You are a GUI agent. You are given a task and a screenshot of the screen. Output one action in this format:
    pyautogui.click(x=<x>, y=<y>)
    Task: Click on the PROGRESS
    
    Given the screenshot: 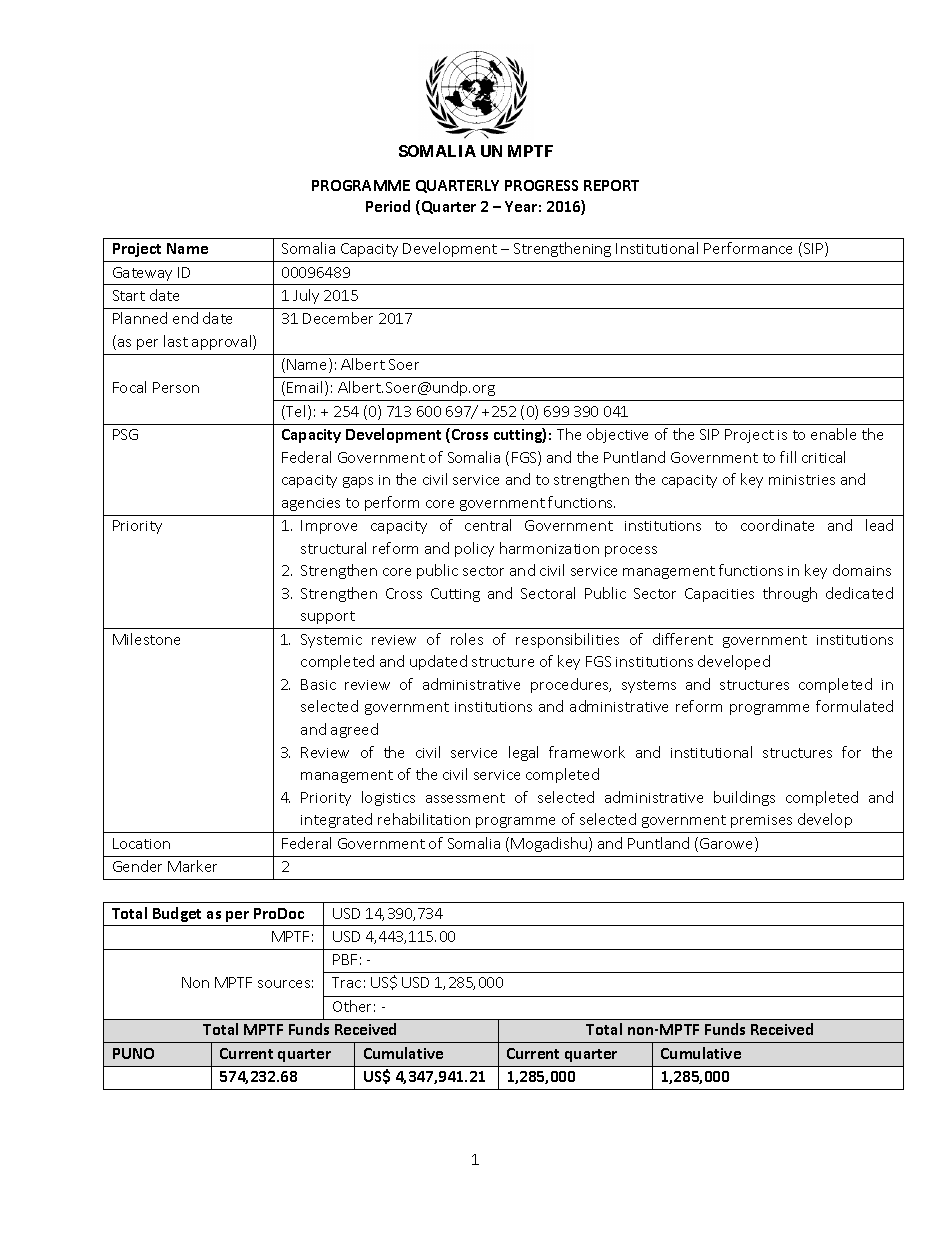 What is the action you would take?
    pyautogui.click(x=541, y=185)
